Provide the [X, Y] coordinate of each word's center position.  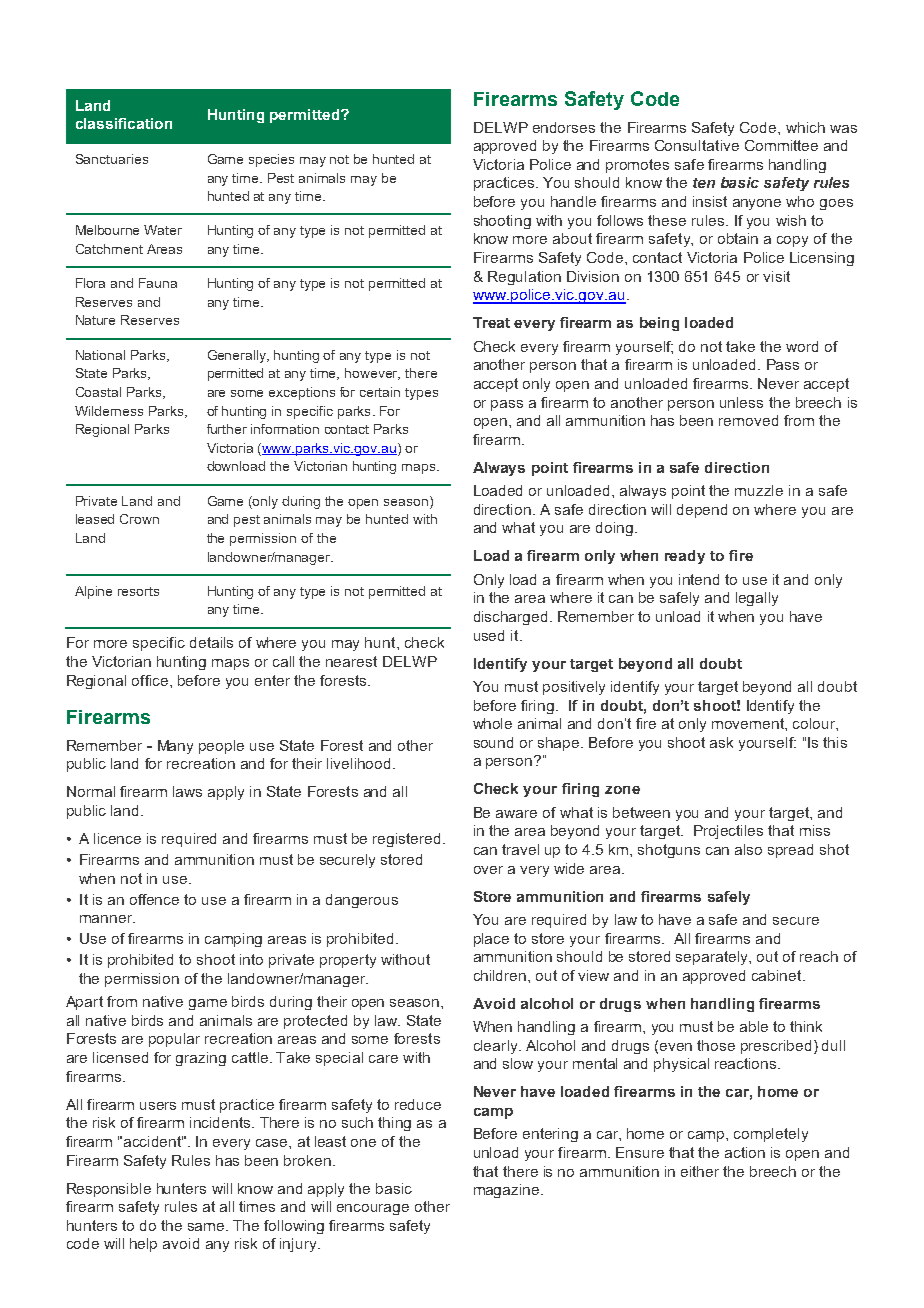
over [488, 870]
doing [616, 529]
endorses [564, 127]
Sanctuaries [112, 159]
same [206, 1227]
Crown [139, 519]
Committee [781, 145]
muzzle [759, 490]
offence [154, 899]
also [748, 849]
